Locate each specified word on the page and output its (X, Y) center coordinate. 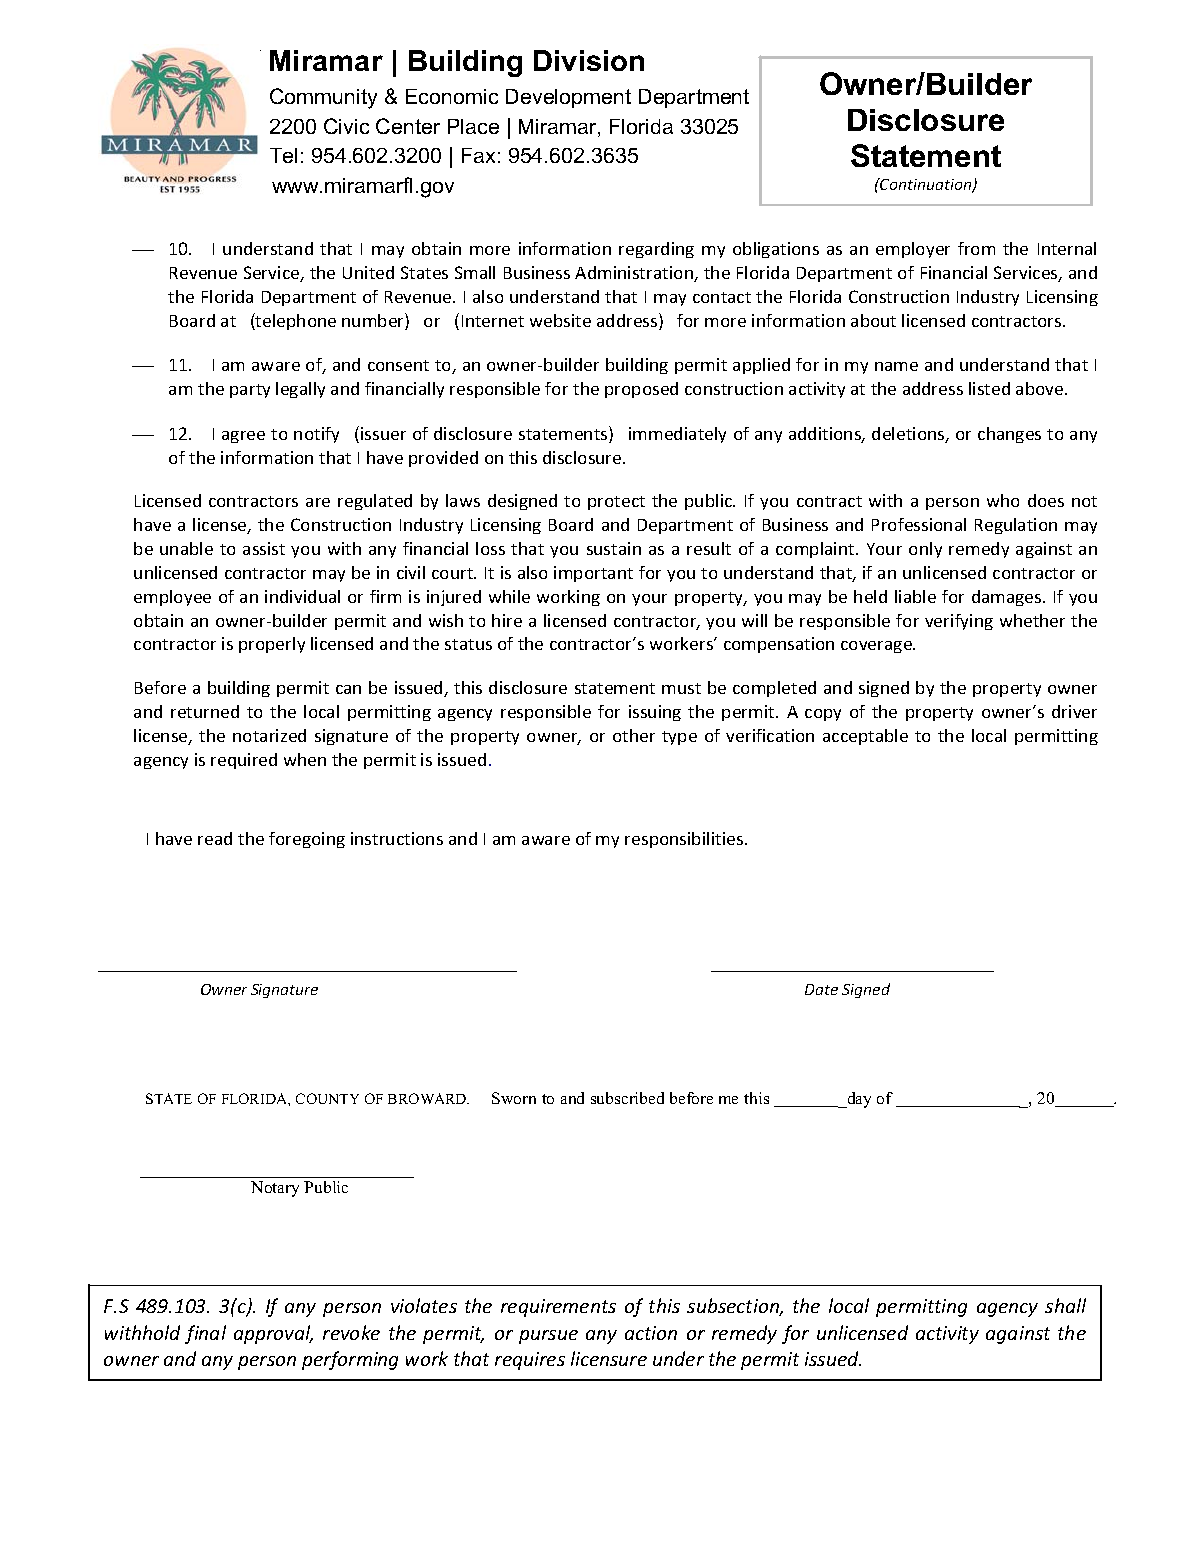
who (1003, 500)
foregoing (307, 840)
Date (821, 989)
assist (264, 548)
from (976, 248)
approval (273, 1334)
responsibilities (685, 840)
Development (568, 98)
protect (616, 503)
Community (323, 98)
